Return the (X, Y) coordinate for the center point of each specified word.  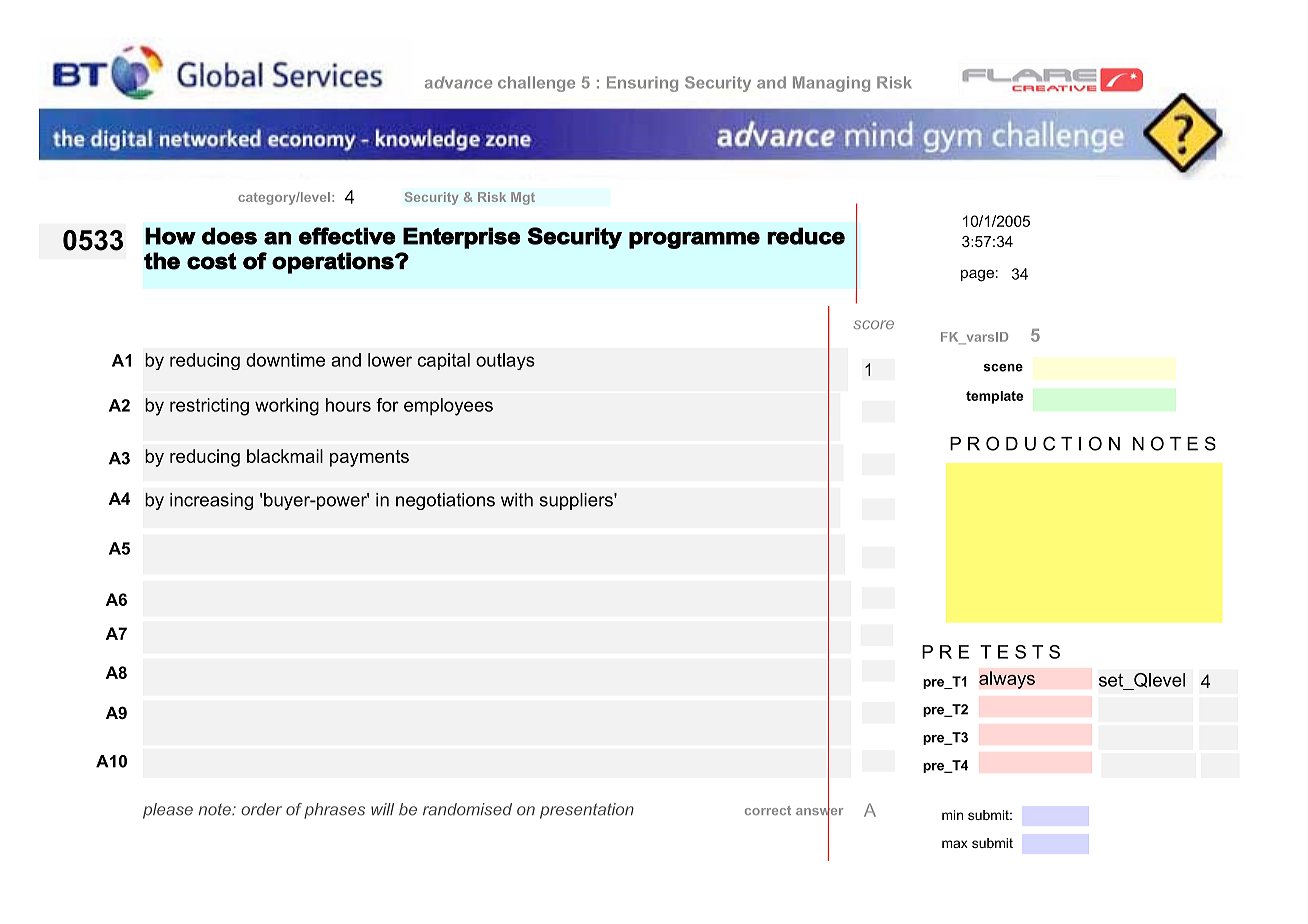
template (994, 397)
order (261, 809)
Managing (831, 84)
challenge (536, 84)
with (517, 500)
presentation (587, 811)
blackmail (285, 456)
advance (458, 82)
